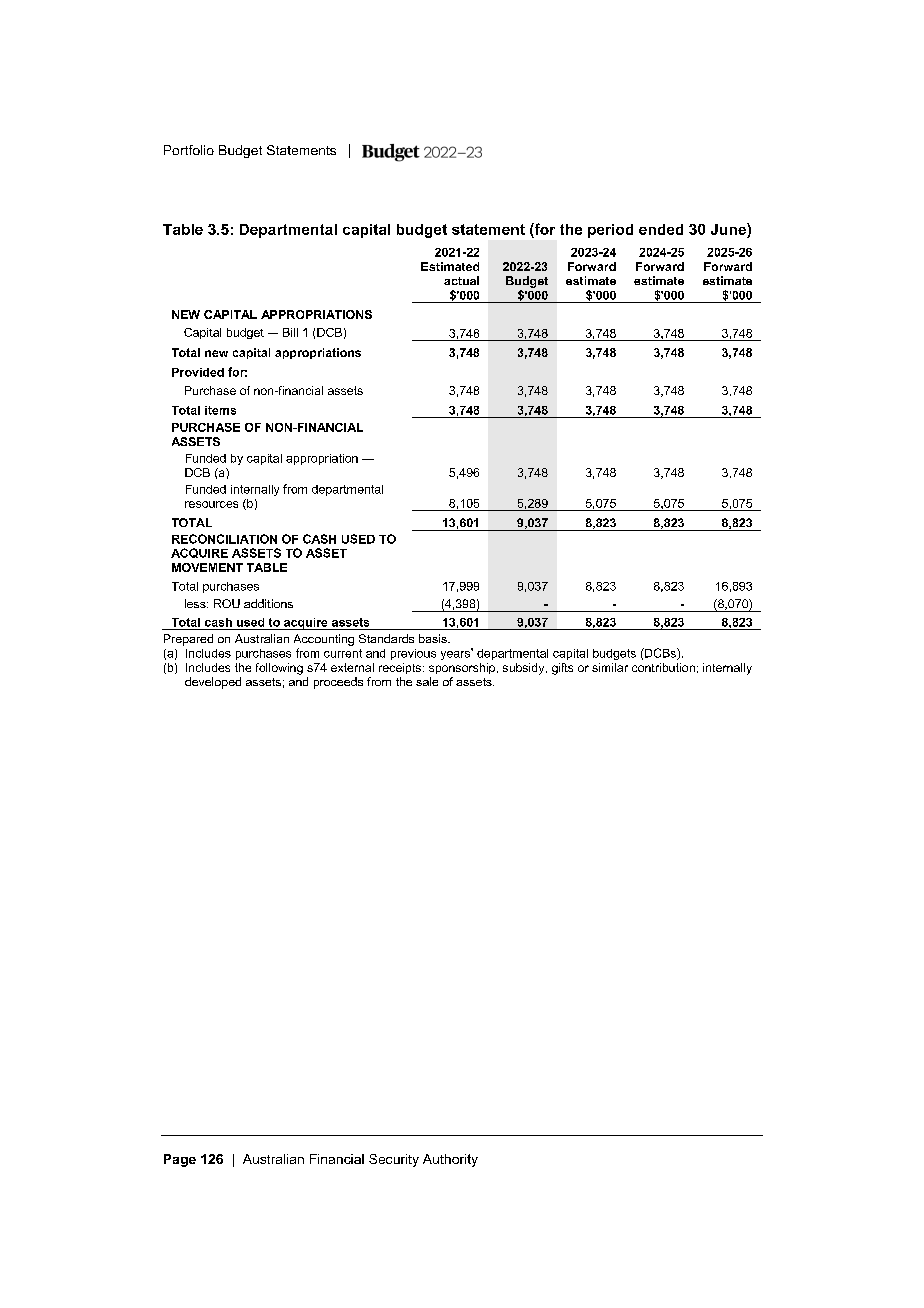  Describe the element at coordinates (450, 1160) in the screenshot. I see `Authority` at that location.
